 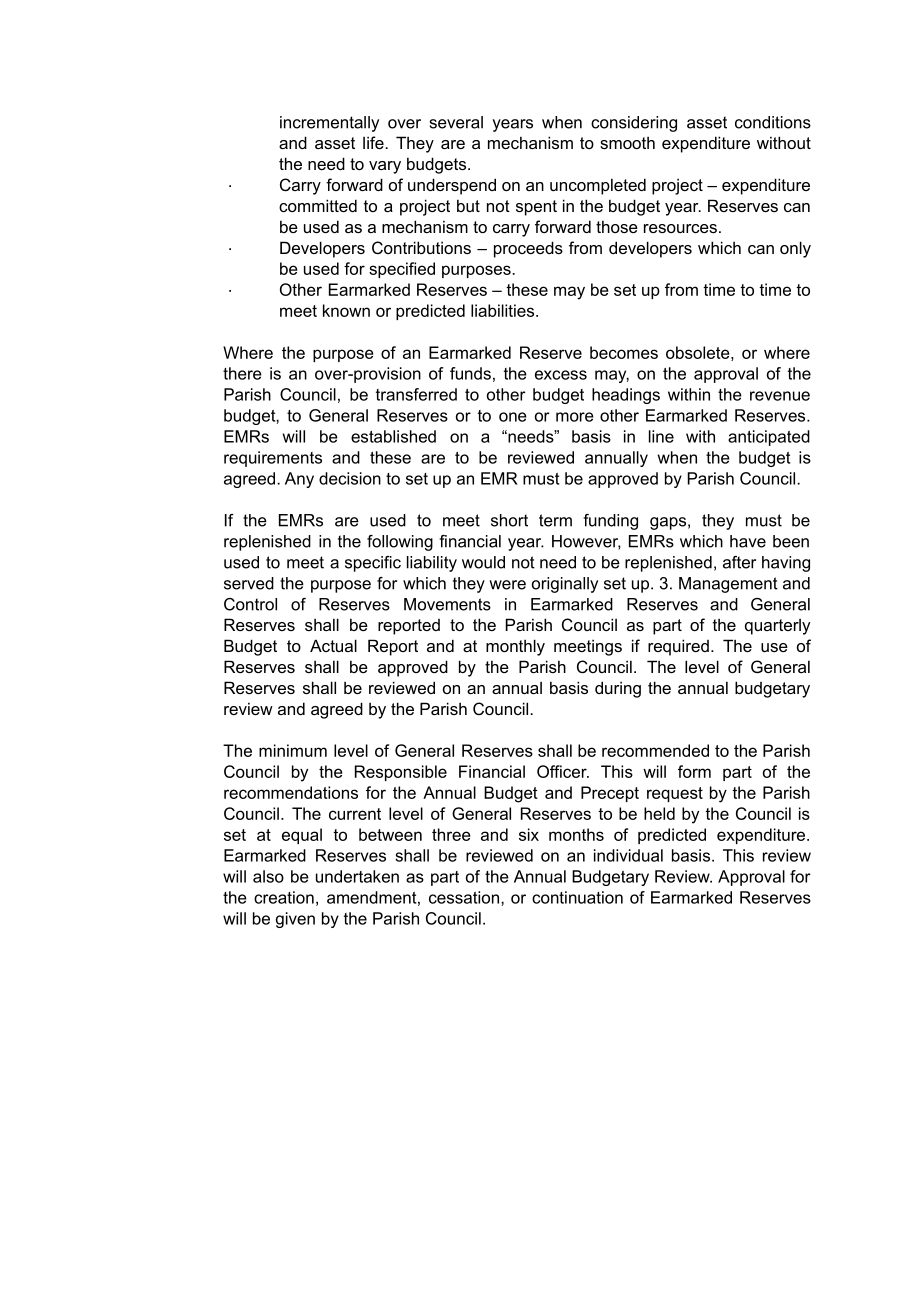 What do you see at coordinates (464, 897) in the page?
I see `cessation` at bounding box center [464, 897].
